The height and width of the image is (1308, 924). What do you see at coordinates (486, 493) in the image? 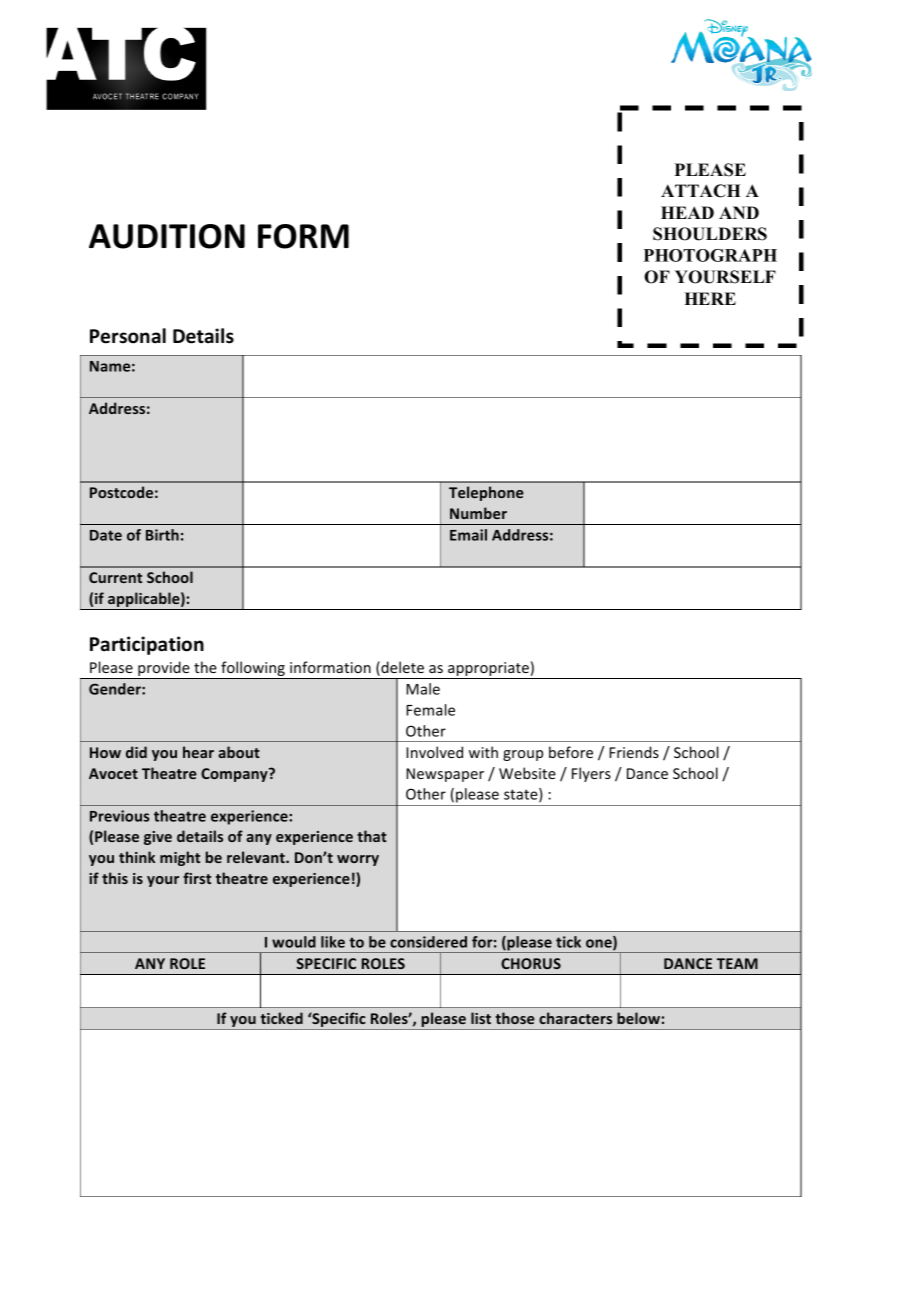
I see `Telephone` at bounding box center [486, 493].
